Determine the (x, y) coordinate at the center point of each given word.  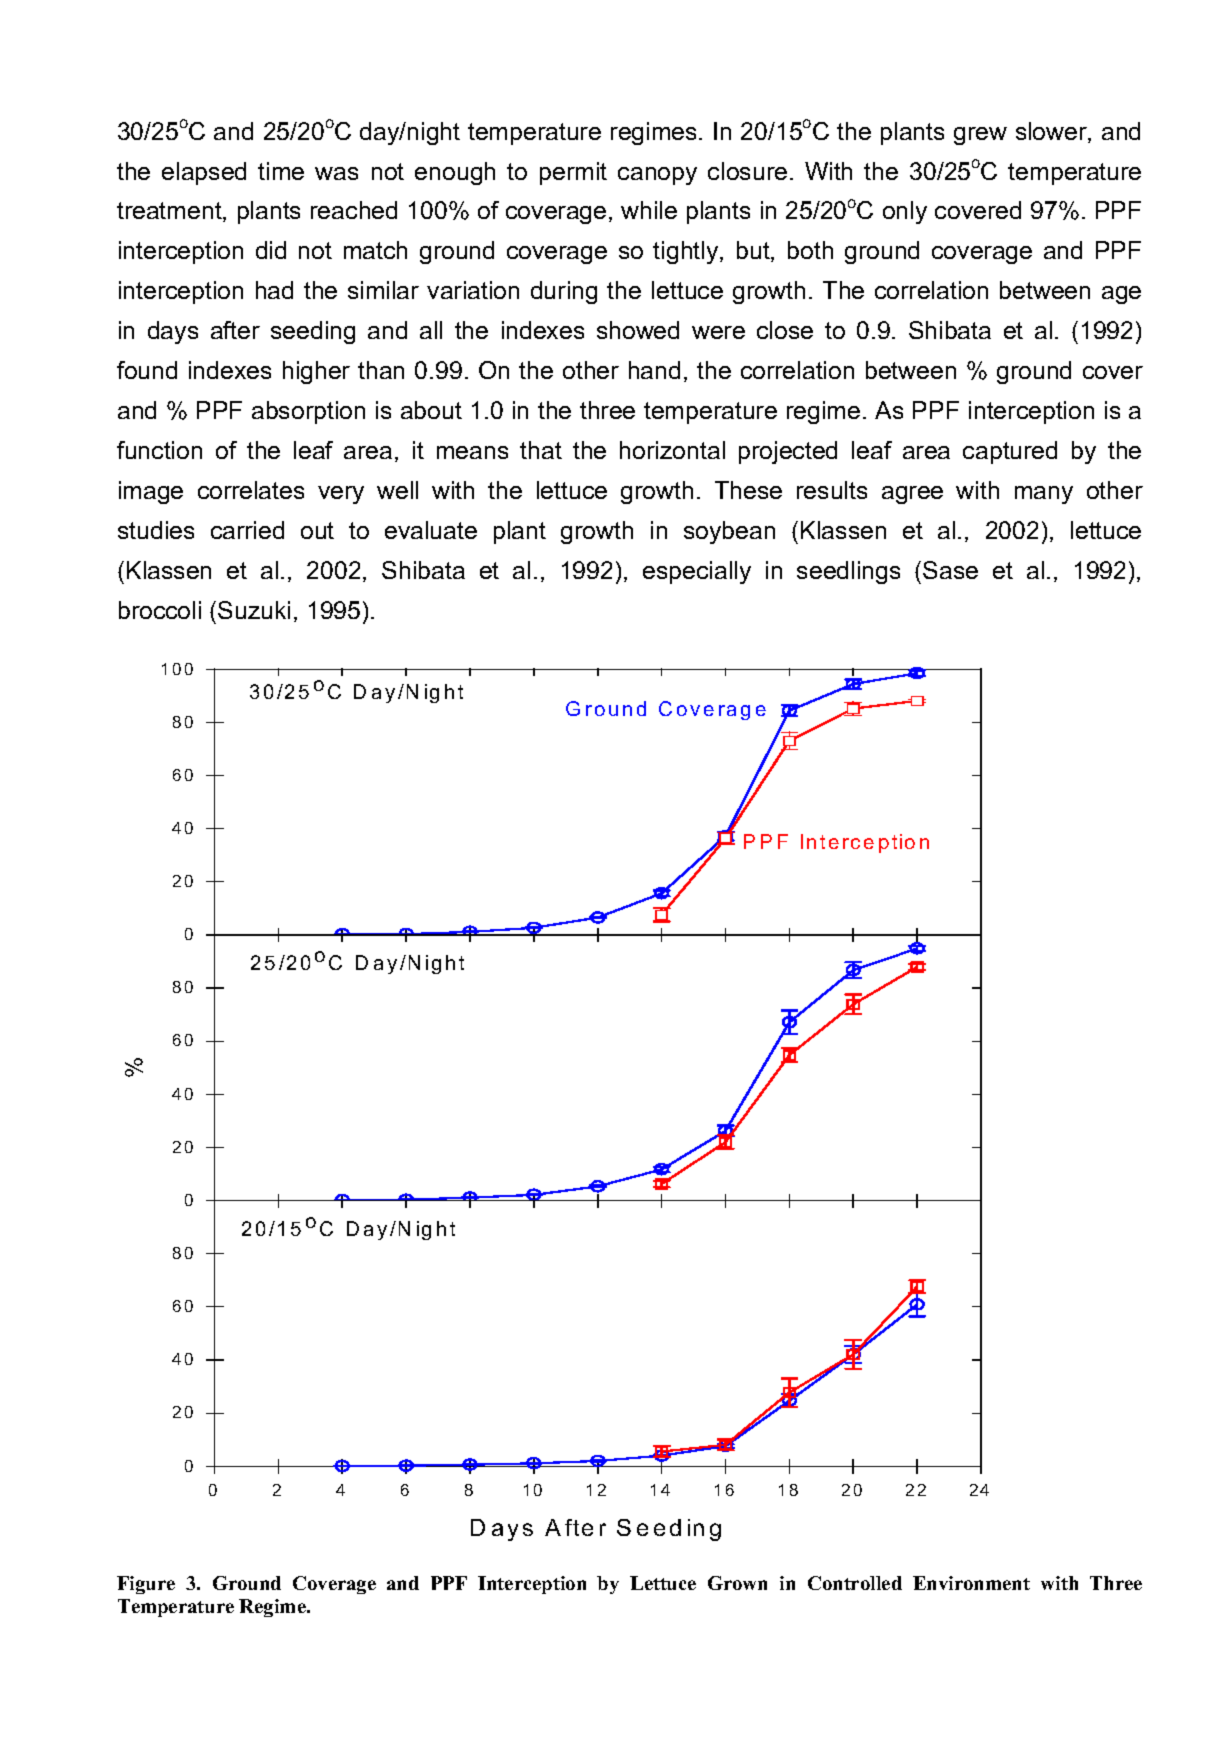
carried (247, 530)
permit (573, 173)
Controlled (855, 1583)
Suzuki (254, 610)
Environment (971, 1583)
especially (697, 572)
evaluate (431, 530)
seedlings (848, 572)
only (905, 212)
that (541, 450)
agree (912, 495)
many (1044, 495)
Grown (737, 1583)
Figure (146, 1585)
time (281, 171)
